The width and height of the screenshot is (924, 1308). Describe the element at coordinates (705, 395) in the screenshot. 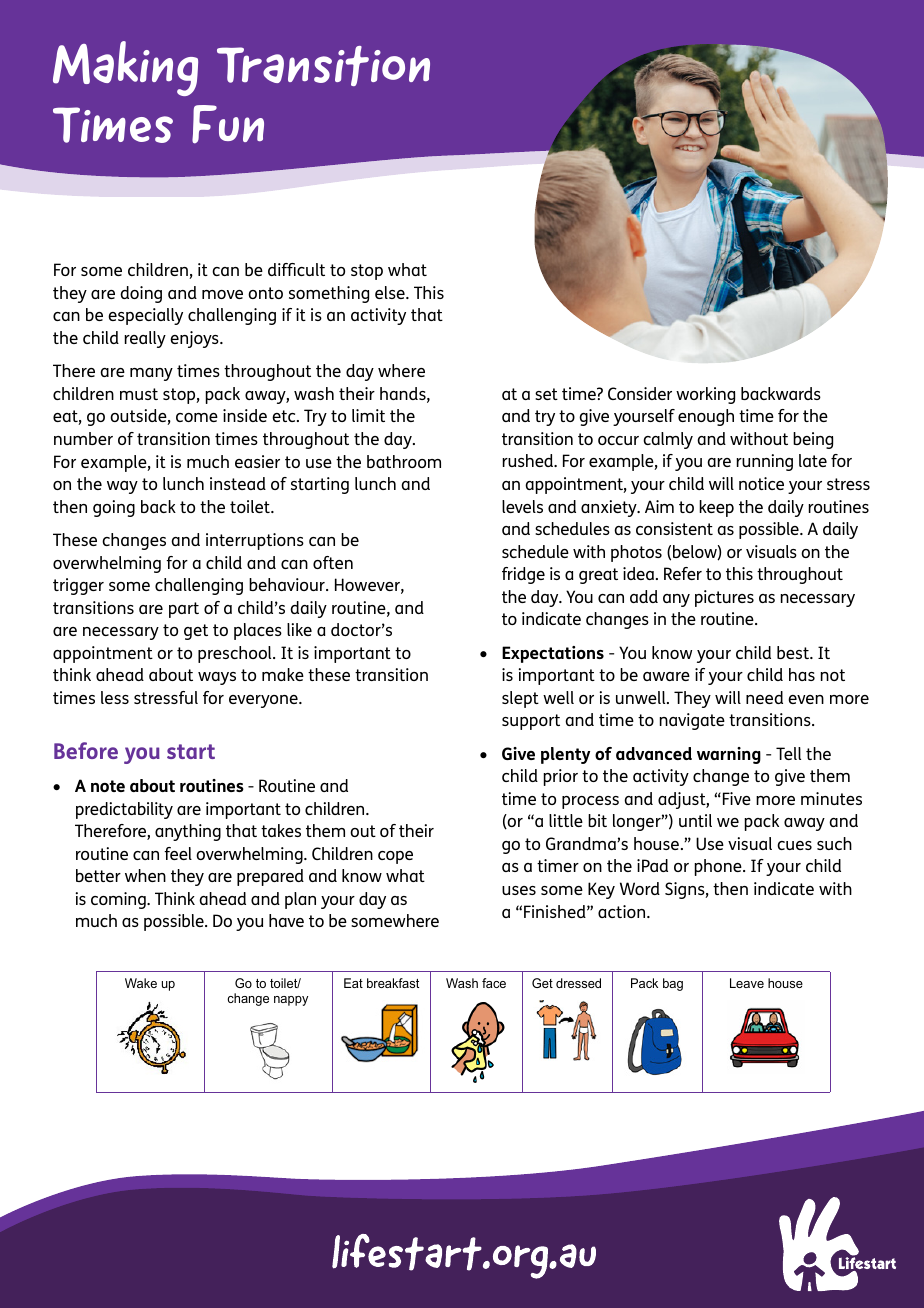

I see `working` at that location.
